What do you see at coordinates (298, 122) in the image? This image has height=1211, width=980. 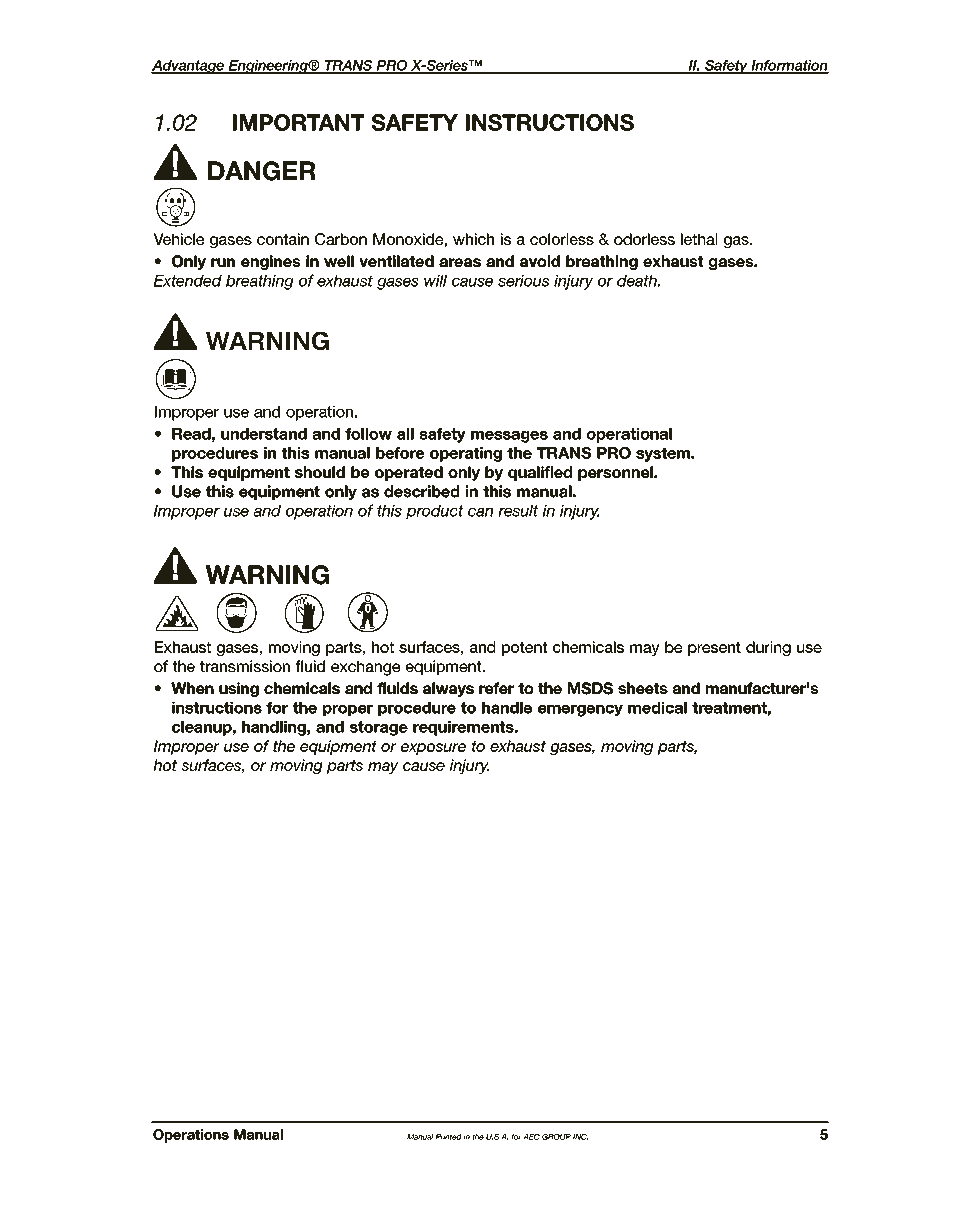 I see `IMPORTANT` at bounding box center [298, 122].
